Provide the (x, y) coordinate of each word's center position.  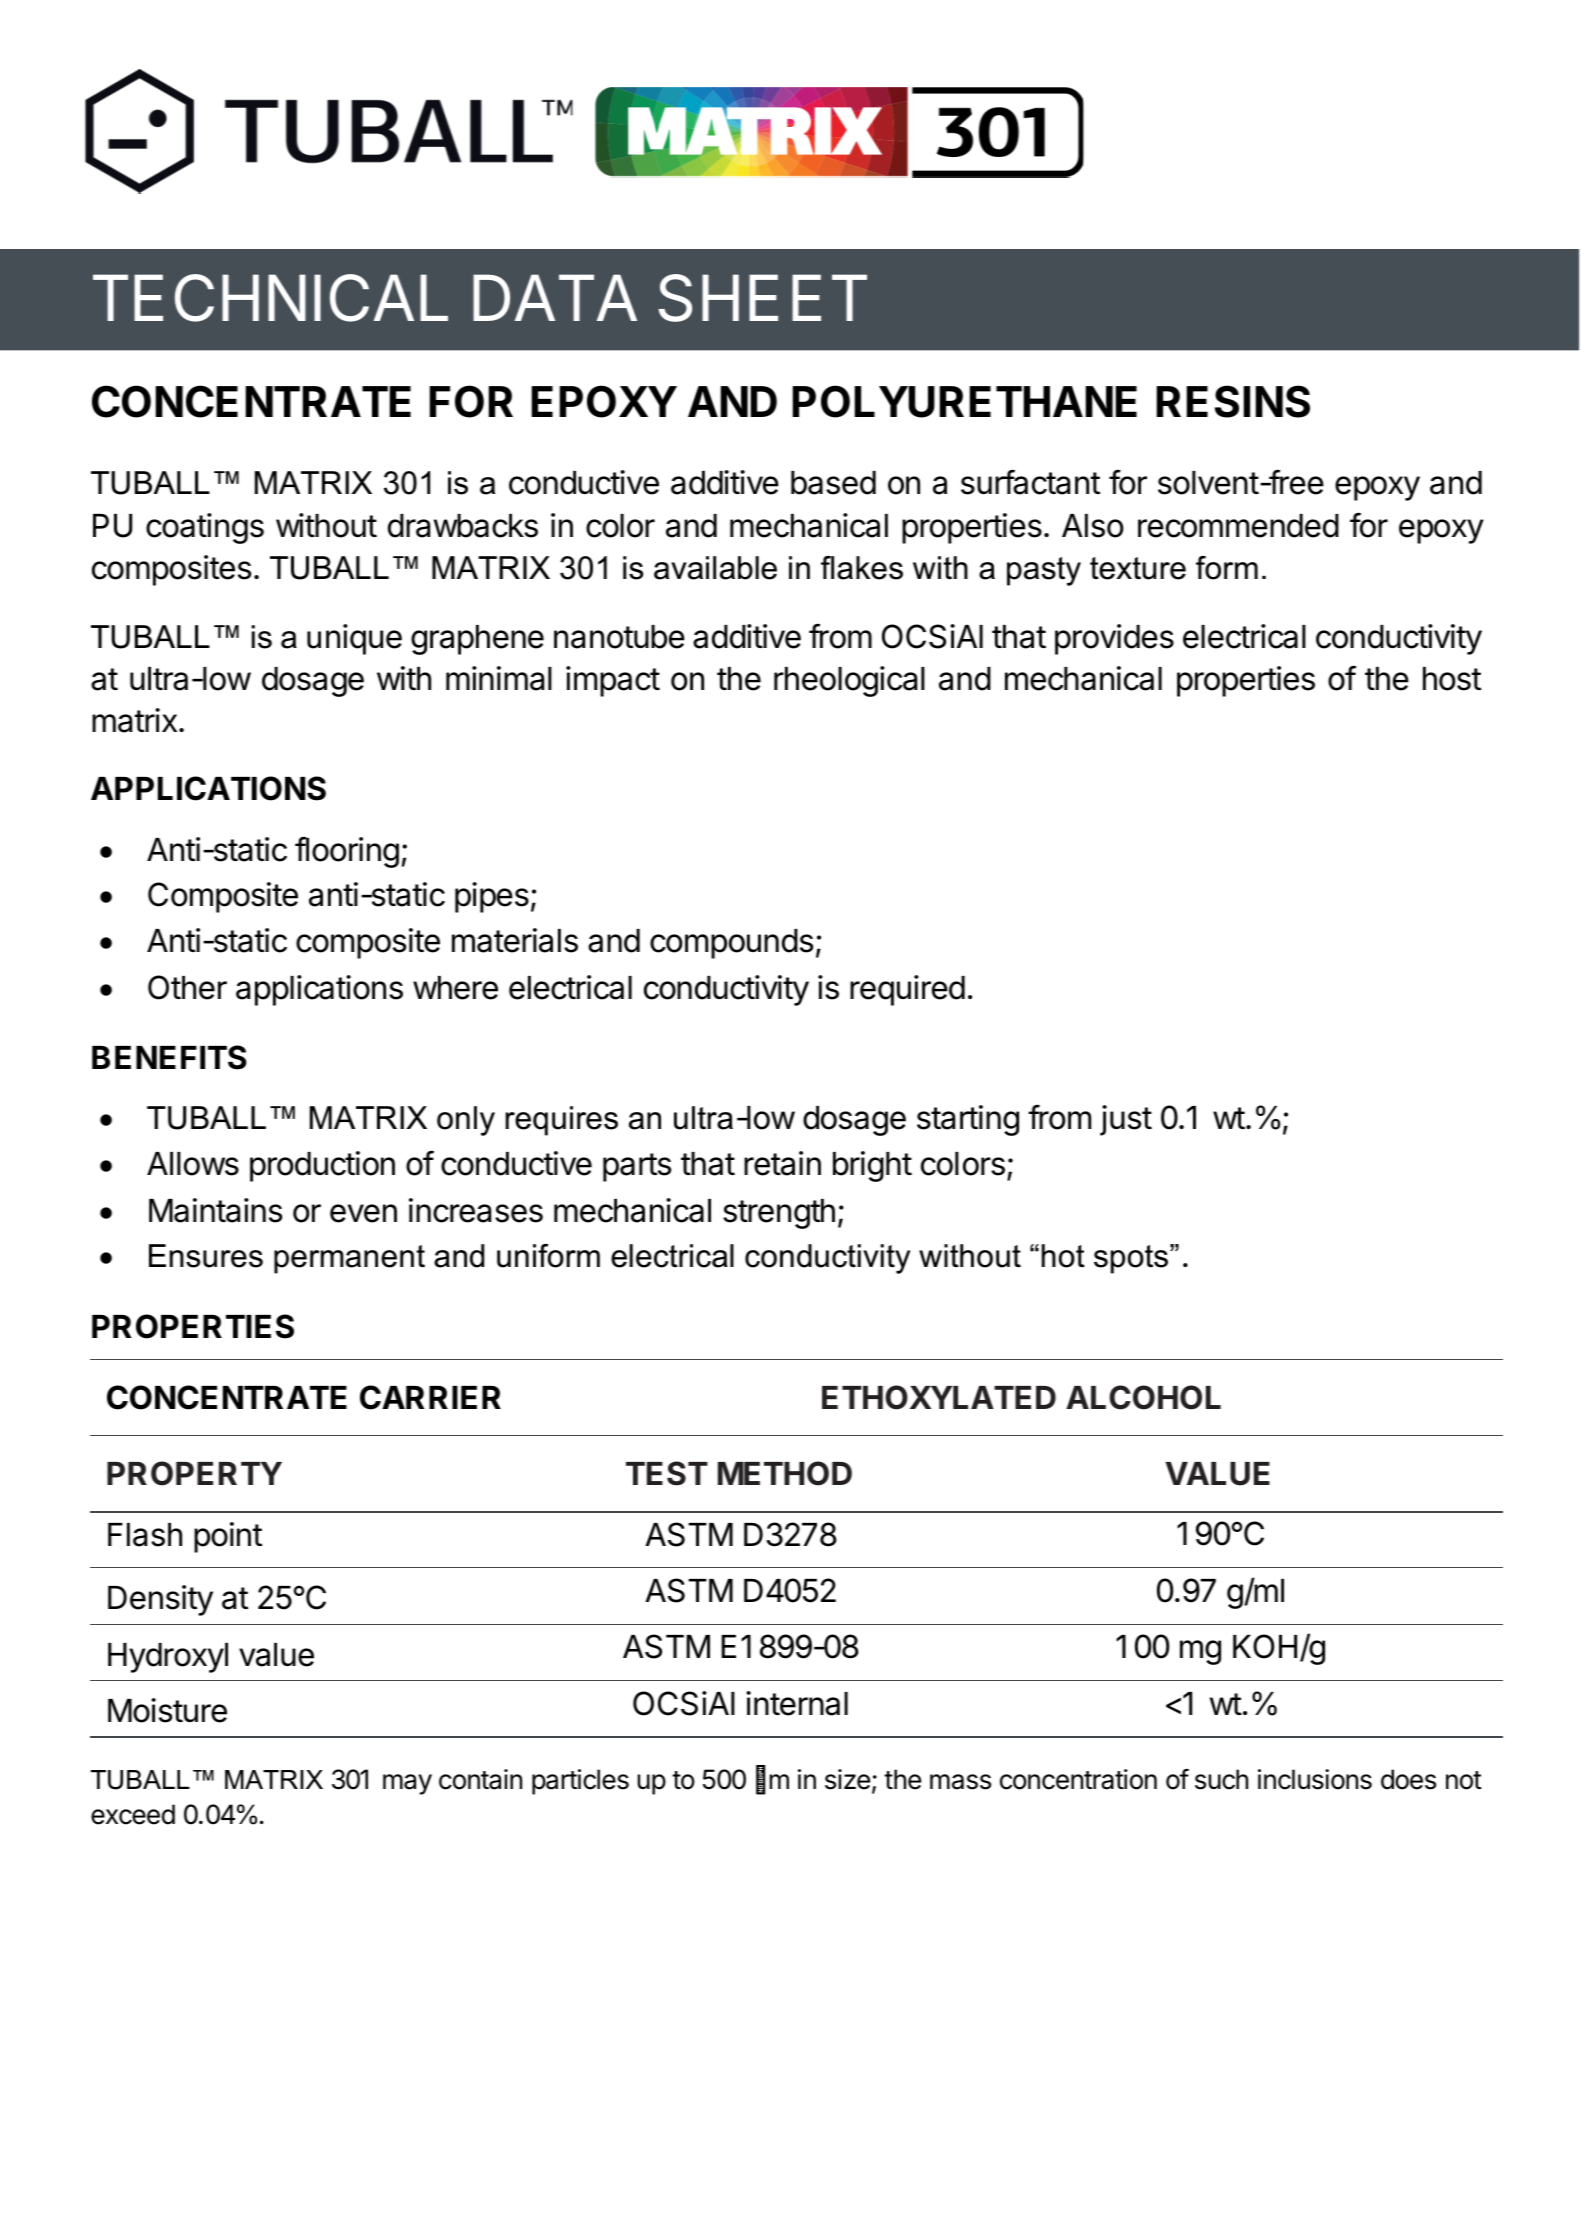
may (407, 1784)
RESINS (1233, 401)
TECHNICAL (270, 298)
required (907, 990)
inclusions (1315, 1779)
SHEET (762, 298)
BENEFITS (169, 1057)
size (847, 1779)
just (1126, 1120)
